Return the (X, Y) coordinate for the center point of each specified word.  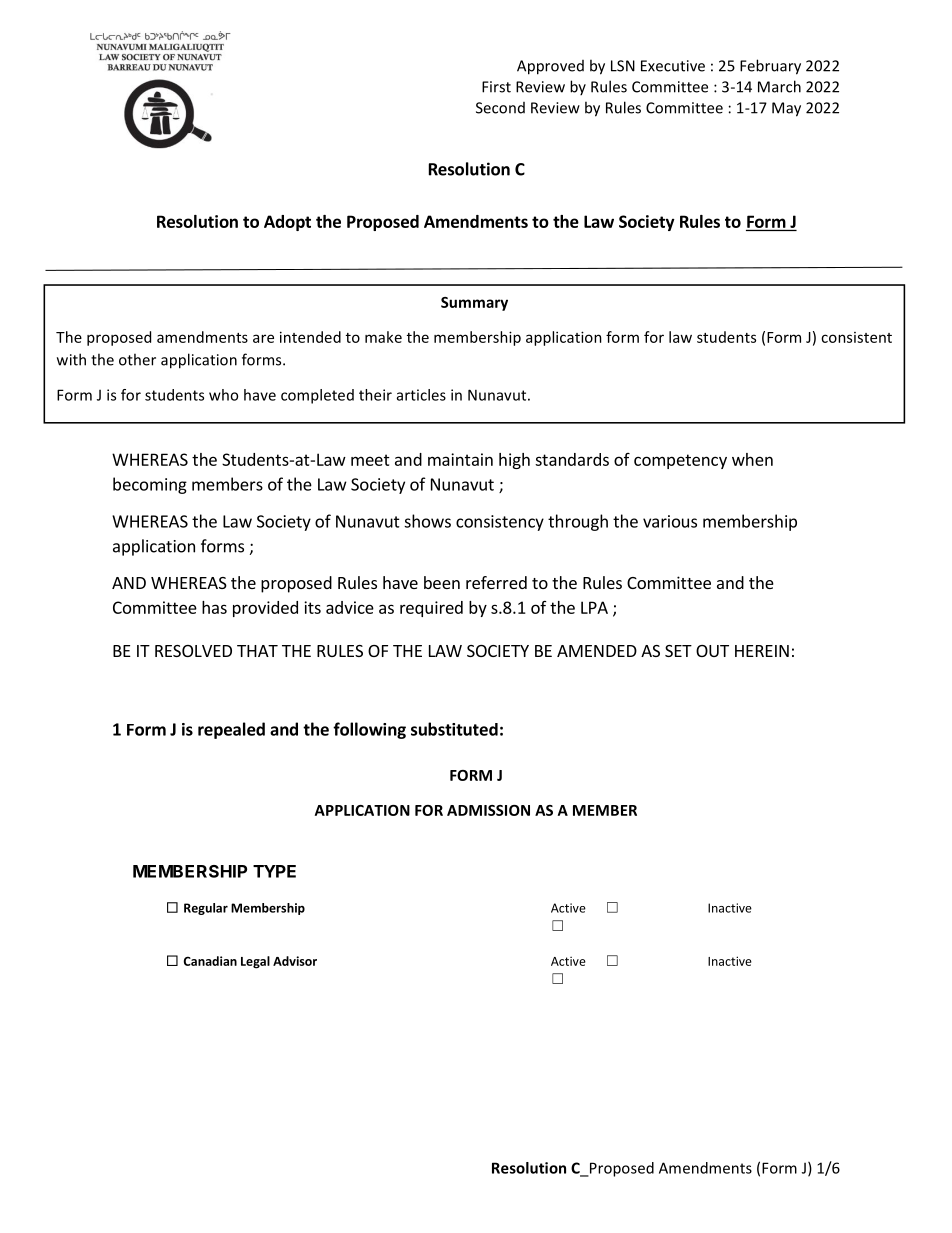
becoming (150, 485)
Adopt (287, 223)
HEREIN (762, 651)
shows (427, 521)
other (137, 359)
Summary (474, 304)
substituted (454, 729)
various (670, 521)
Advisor (295, 961)
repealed (231, 730)
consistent (856, 337)
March (779, 86)
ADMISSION (488, 810)
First (496, 87)
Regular (206, 909)
